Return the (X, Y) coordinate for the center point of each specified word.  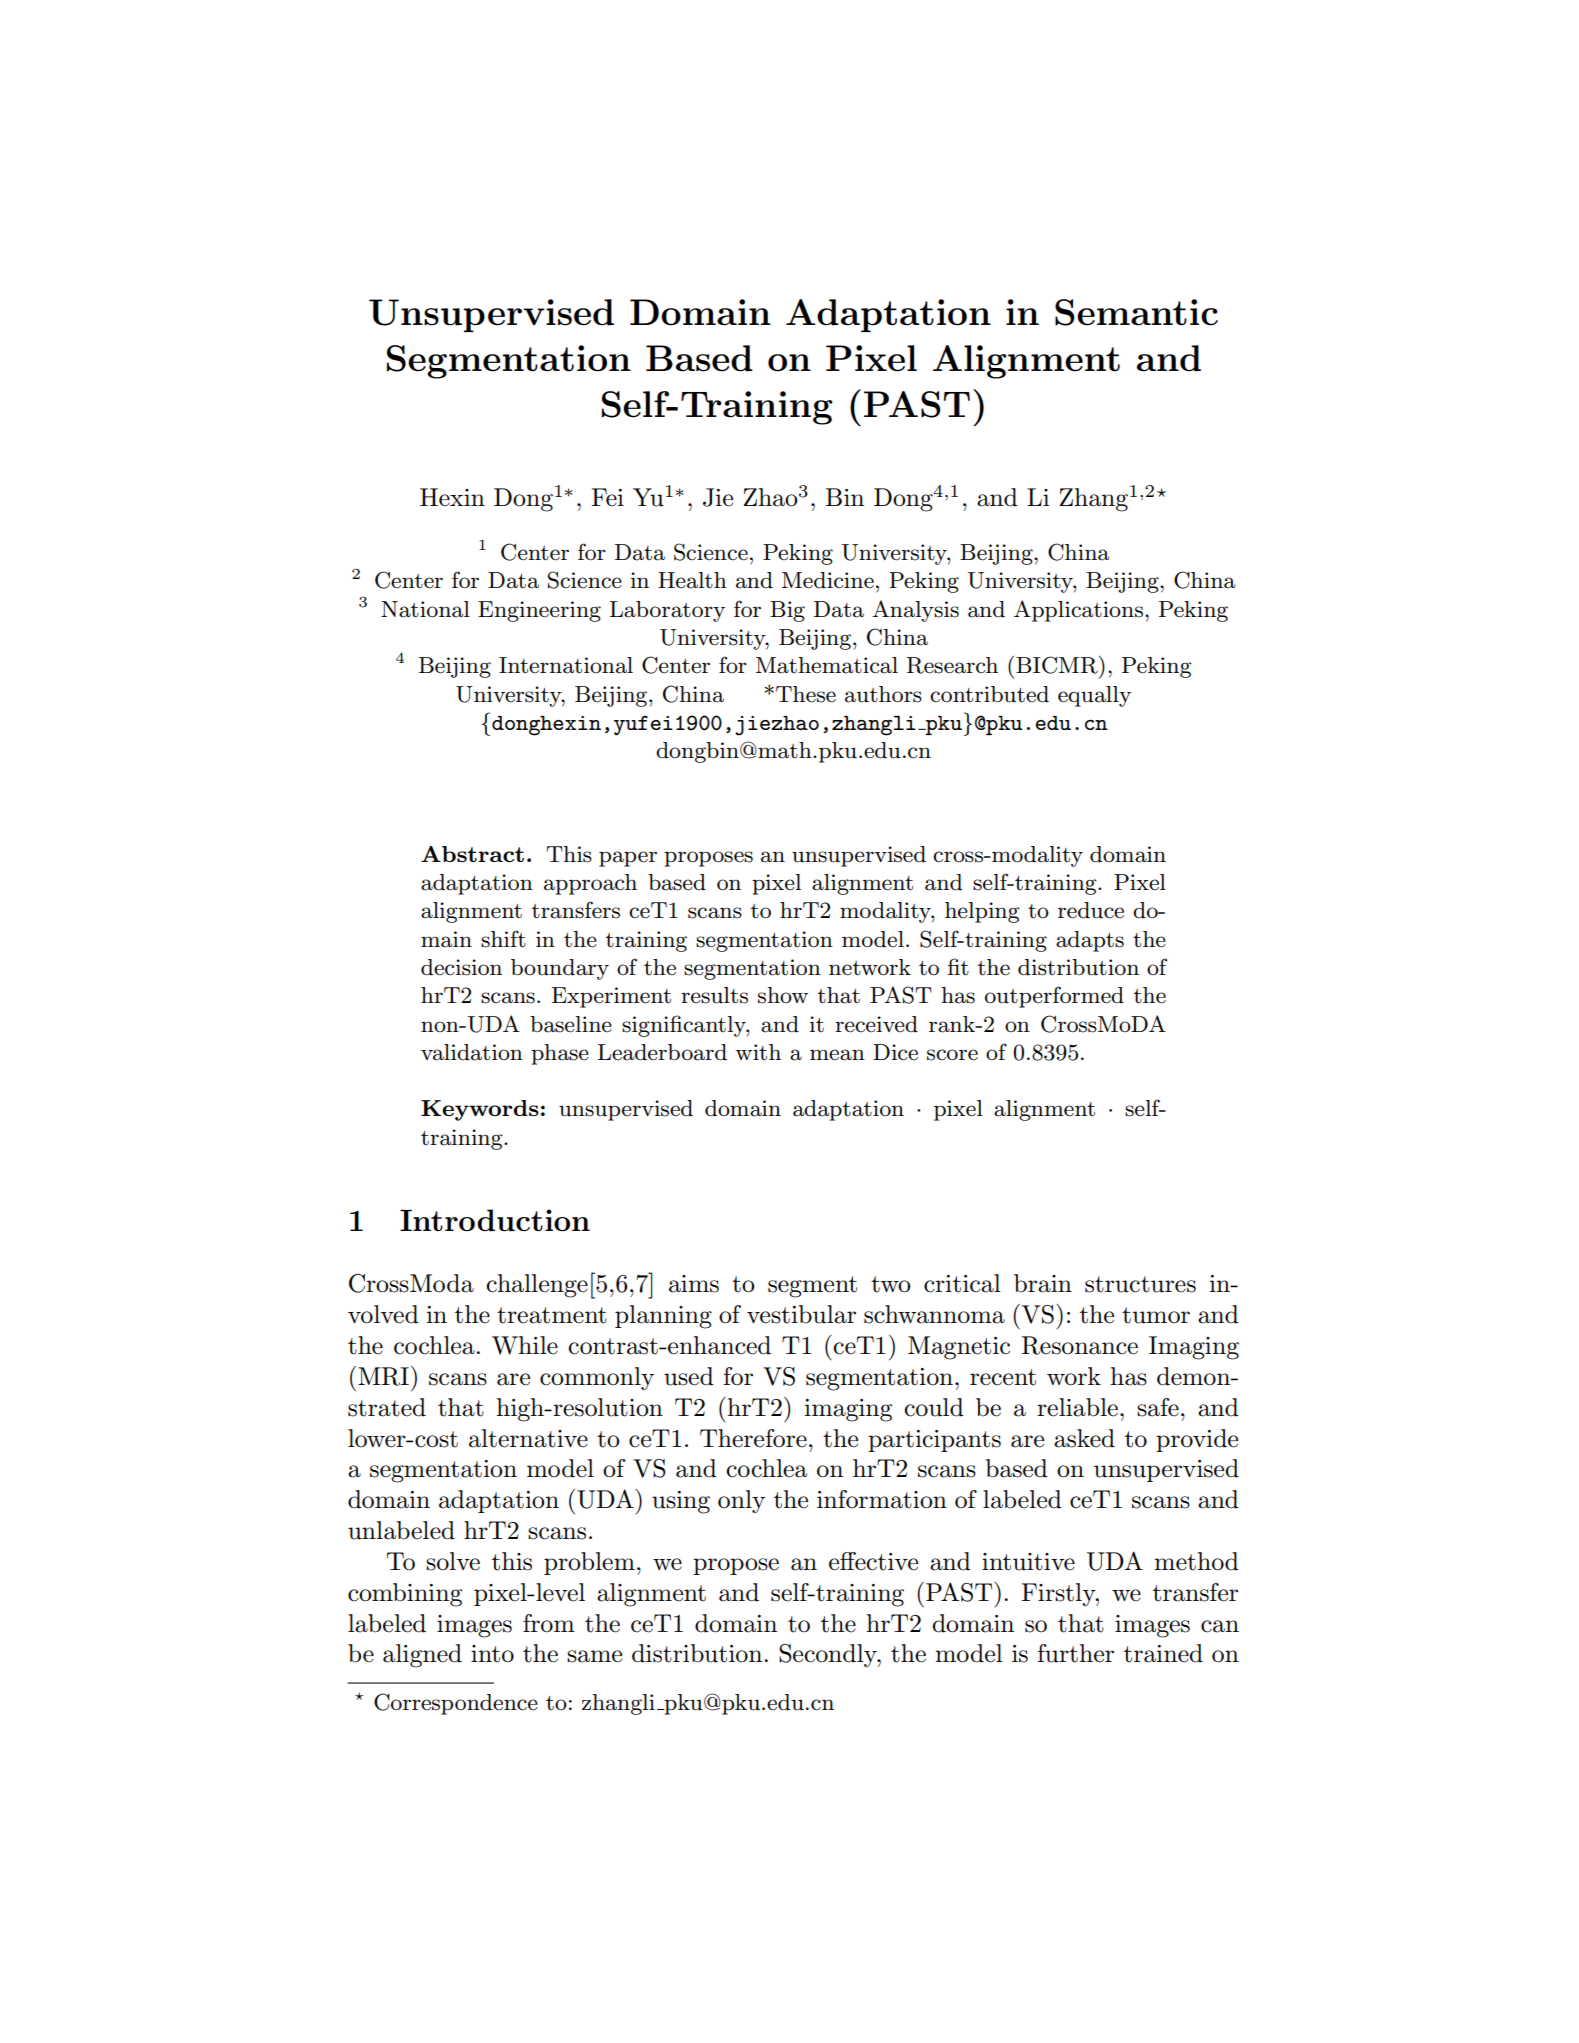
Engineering (539, 611)
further (1076, 1653)
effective (873, 1561)
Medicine (828, 580)
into (492, 1654)
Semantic (1136, 312)
